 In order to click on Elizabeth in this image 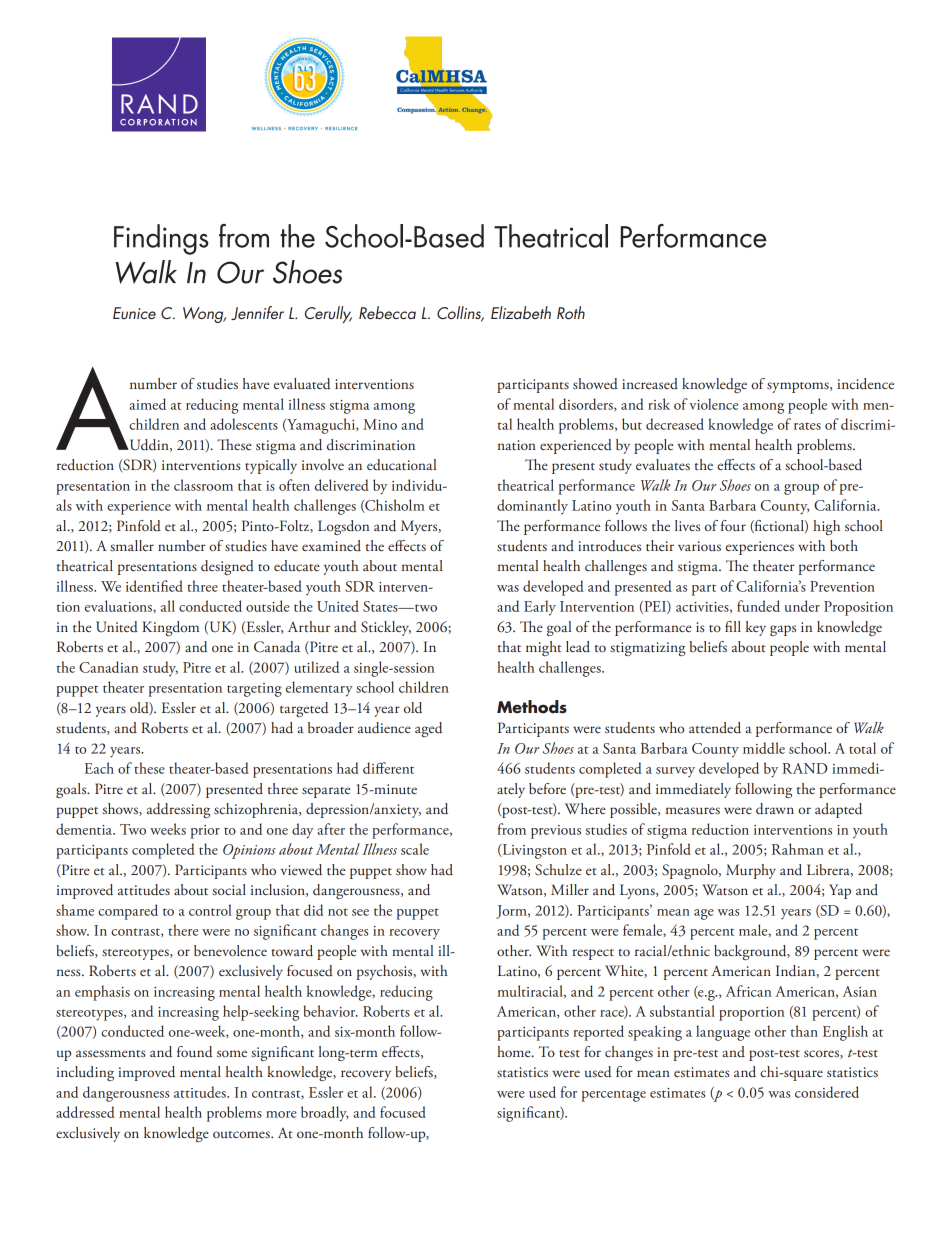, I will do `click(521, 312)`.
